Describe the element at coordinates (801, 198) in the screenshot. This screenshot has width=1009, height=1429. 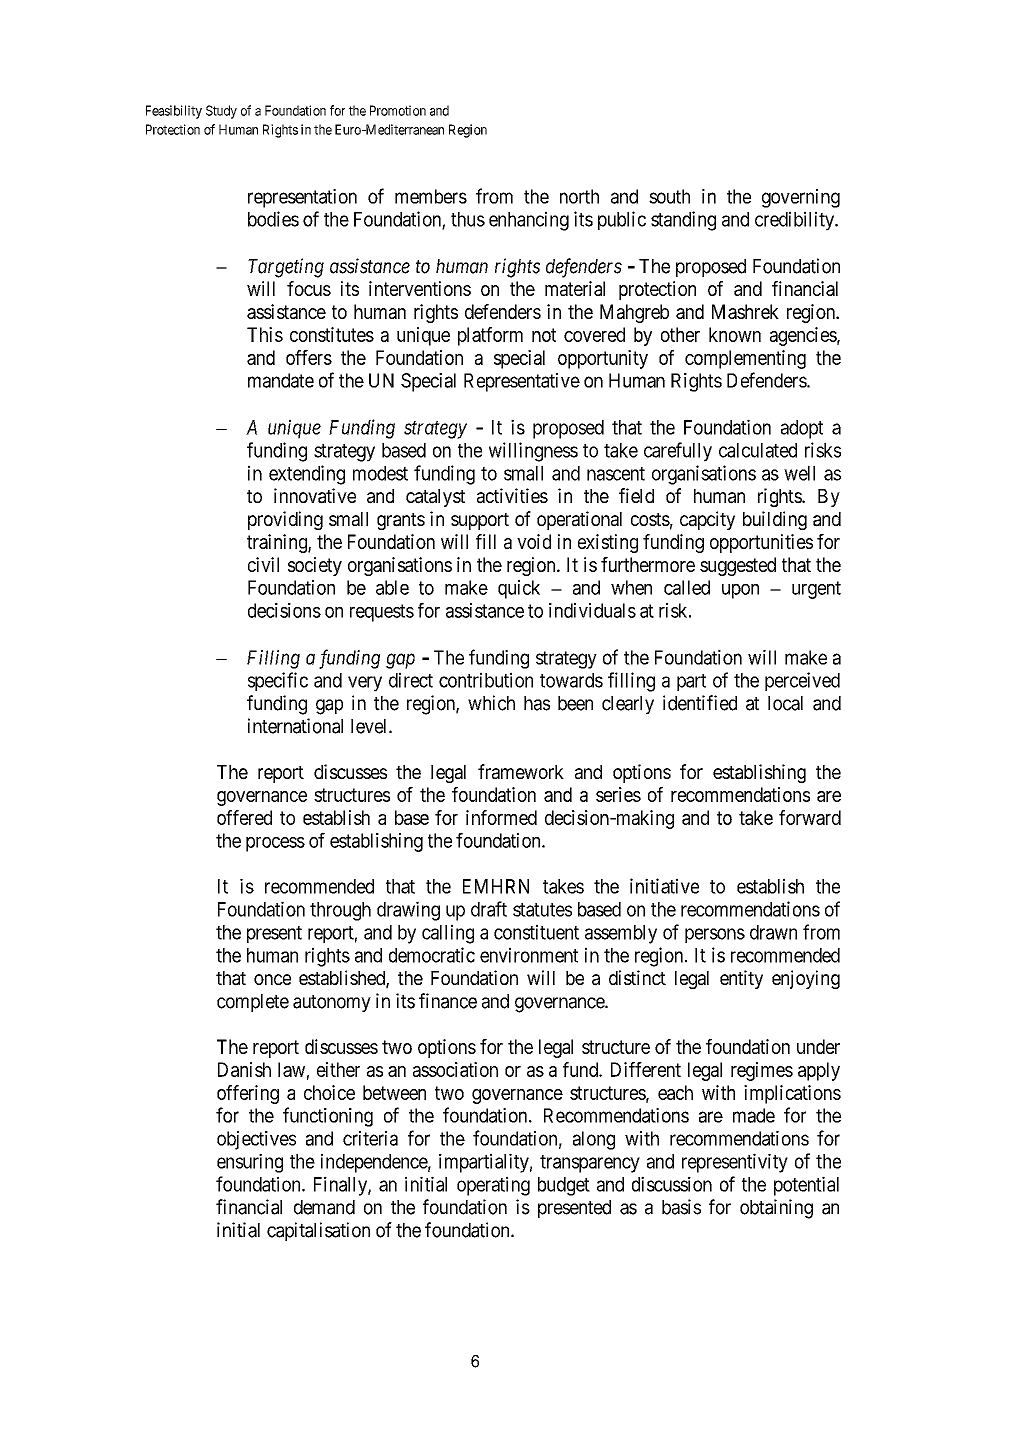
I see `governing` at that location.
